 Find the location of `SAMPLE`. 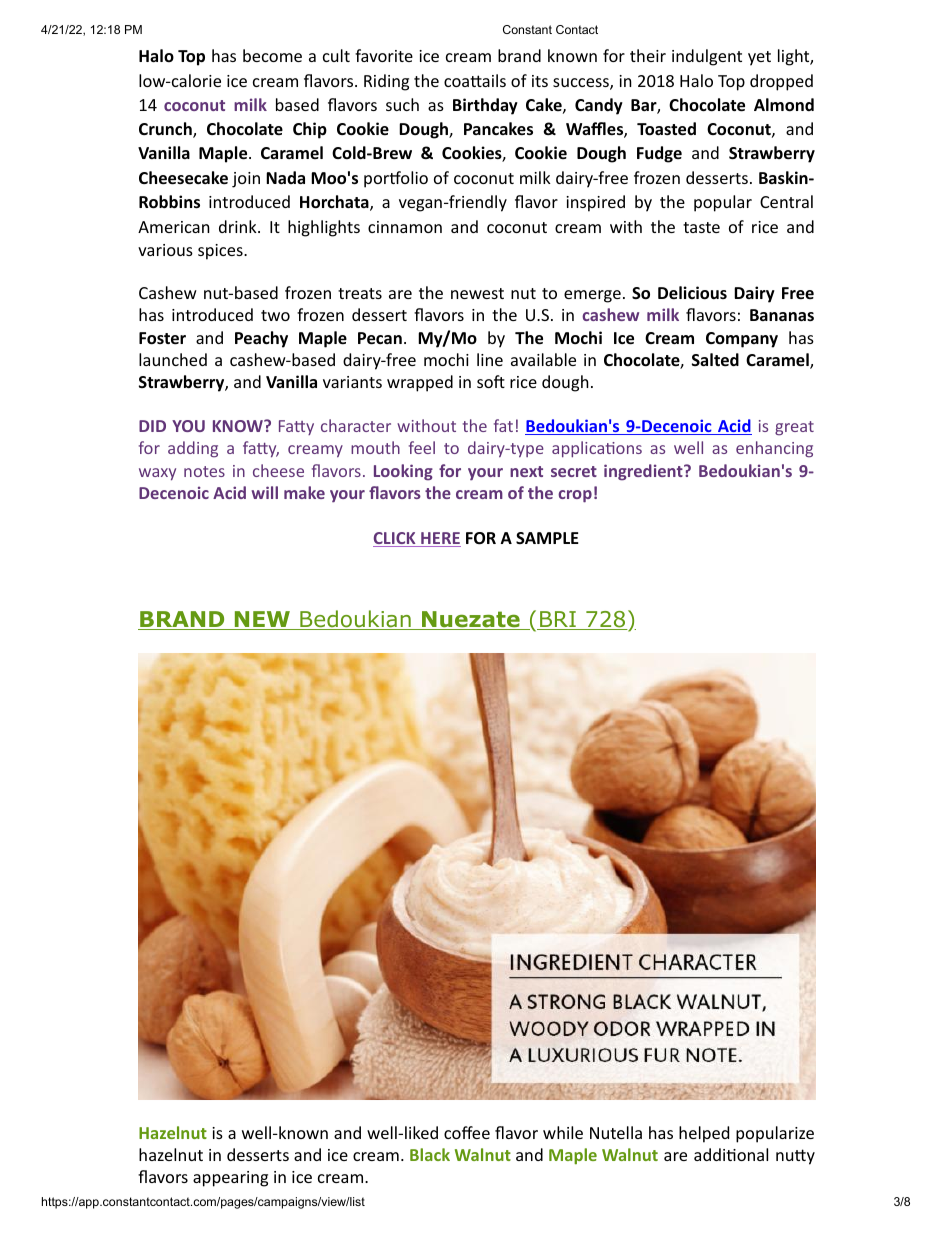

SAMPLE is located at coordinates (547, 538).
